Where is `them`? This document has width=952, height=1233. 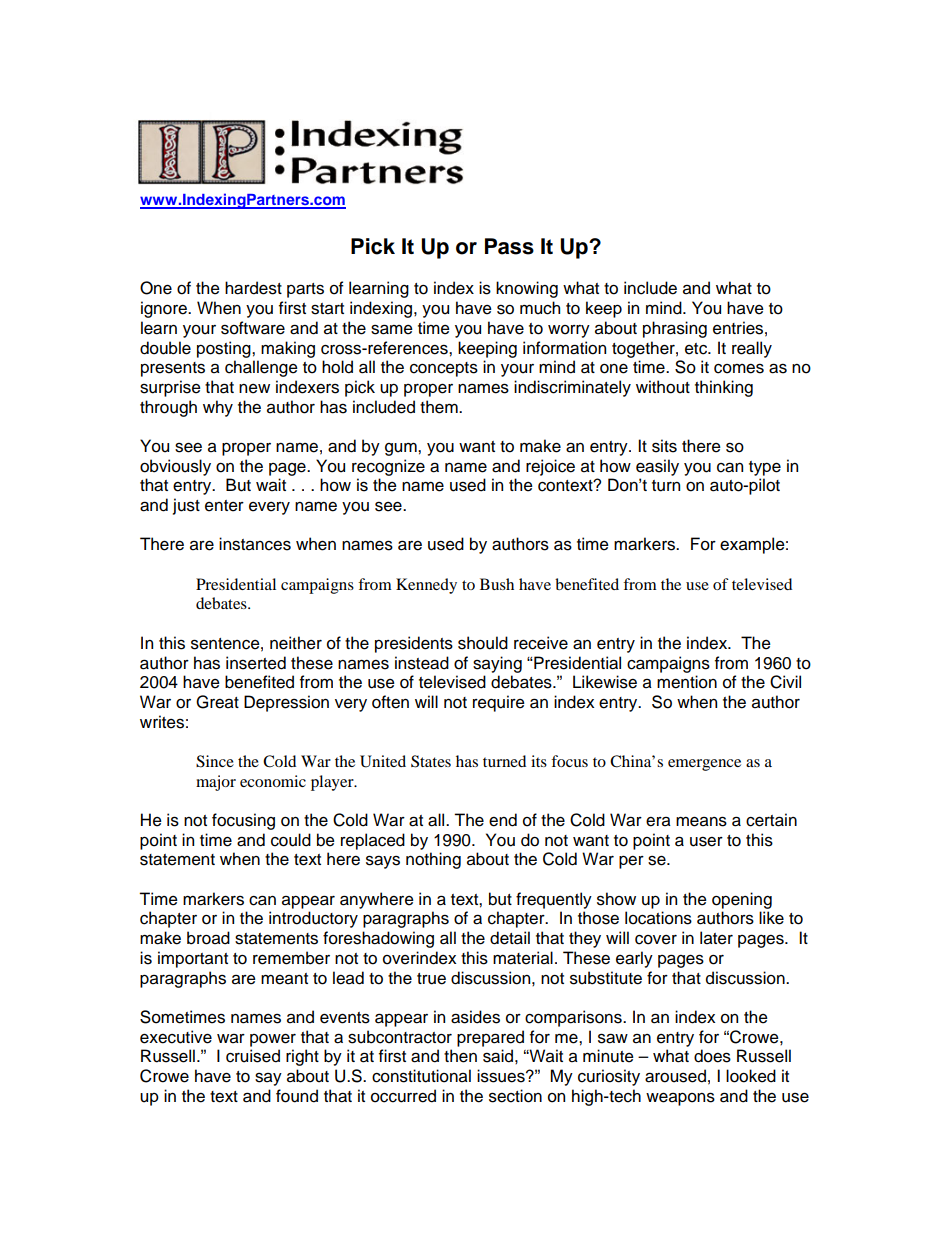
them is located at coordinates (440, 407).
